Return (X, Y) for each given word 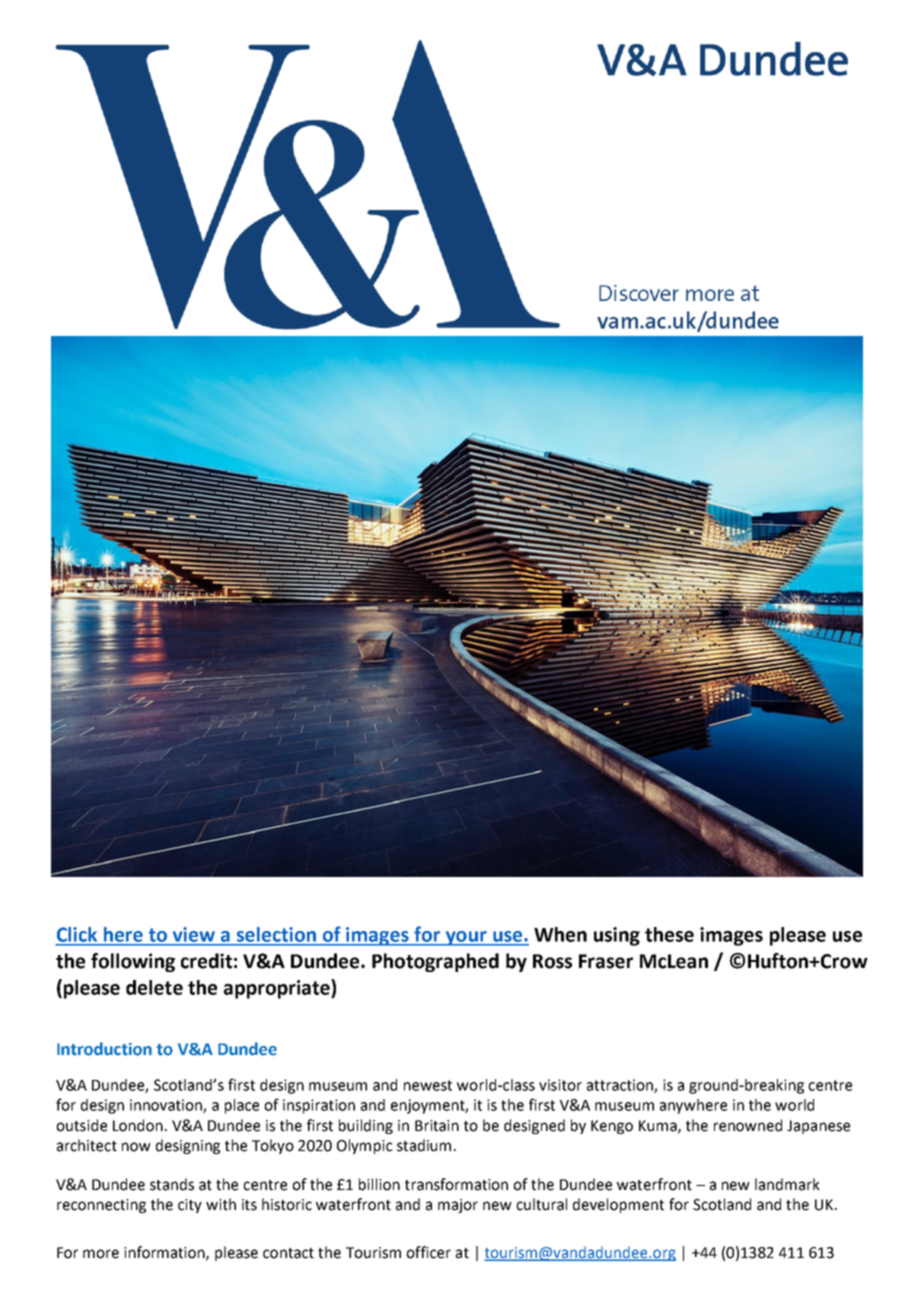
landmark (787, 1184)
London (138, 1125)
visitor (560, 1085)
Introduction (104, 1049)
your (466, 938)
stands (172, 1184)
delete (154, 987)
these (669, 934)
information (165, 1253)
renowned (748, 1125)
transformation (456, 1184)
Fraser (606, 961)
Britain (437, 1126)
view (194, 934)
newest (428, 1085)
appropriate (278, 989)
